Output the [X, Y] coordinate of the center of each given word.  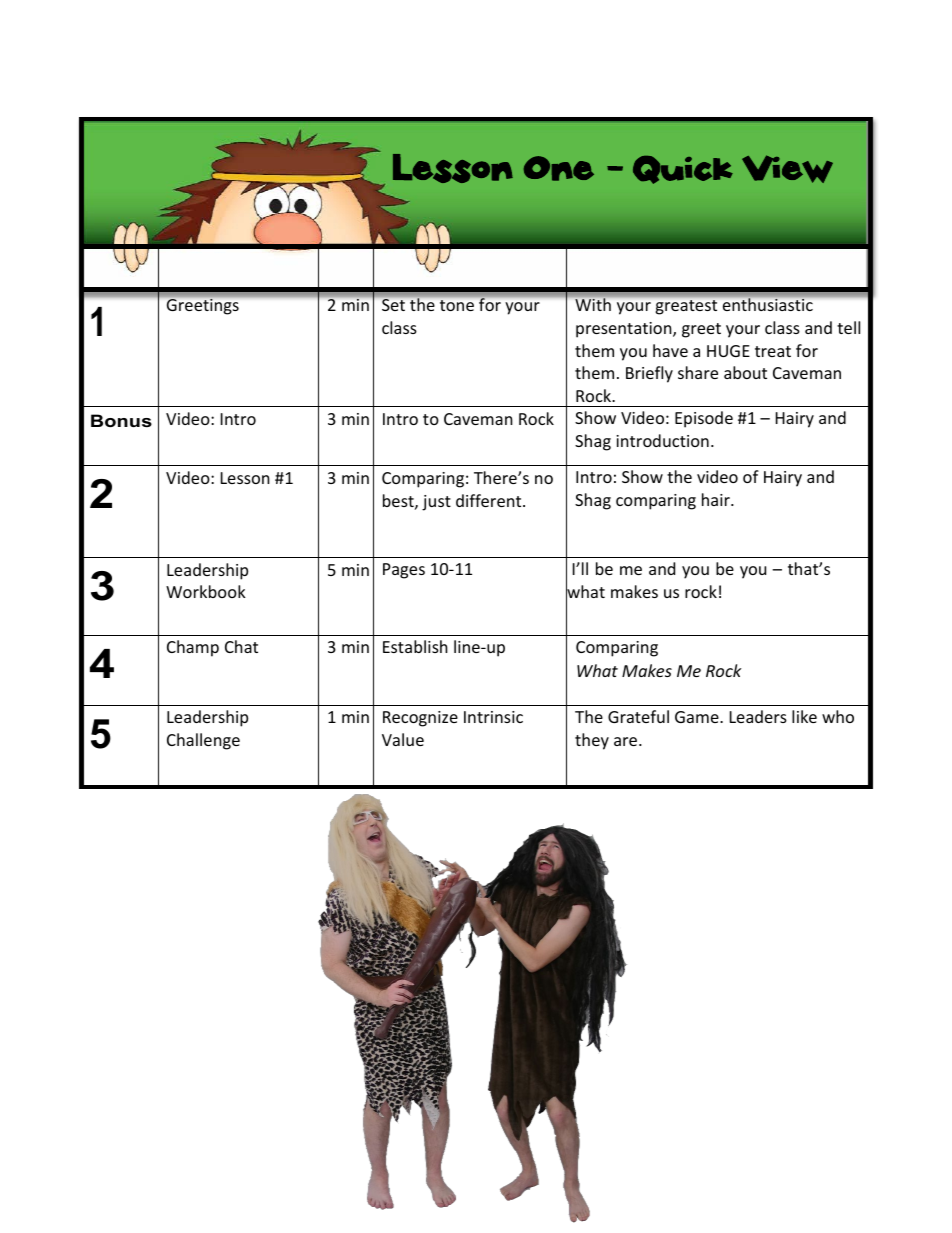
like [804, 716]
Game [698, 717]
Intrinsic [493, 717]
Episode [704, 419]
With [593, 304]
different [490, 500]
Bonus [121, 420]
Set [393, 305]
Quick [683, 170]
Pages [404, 571]
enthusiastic [768, 304]
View [787, 169]
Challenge [203, 741]
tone [457, 305]
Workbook [206, 591]
